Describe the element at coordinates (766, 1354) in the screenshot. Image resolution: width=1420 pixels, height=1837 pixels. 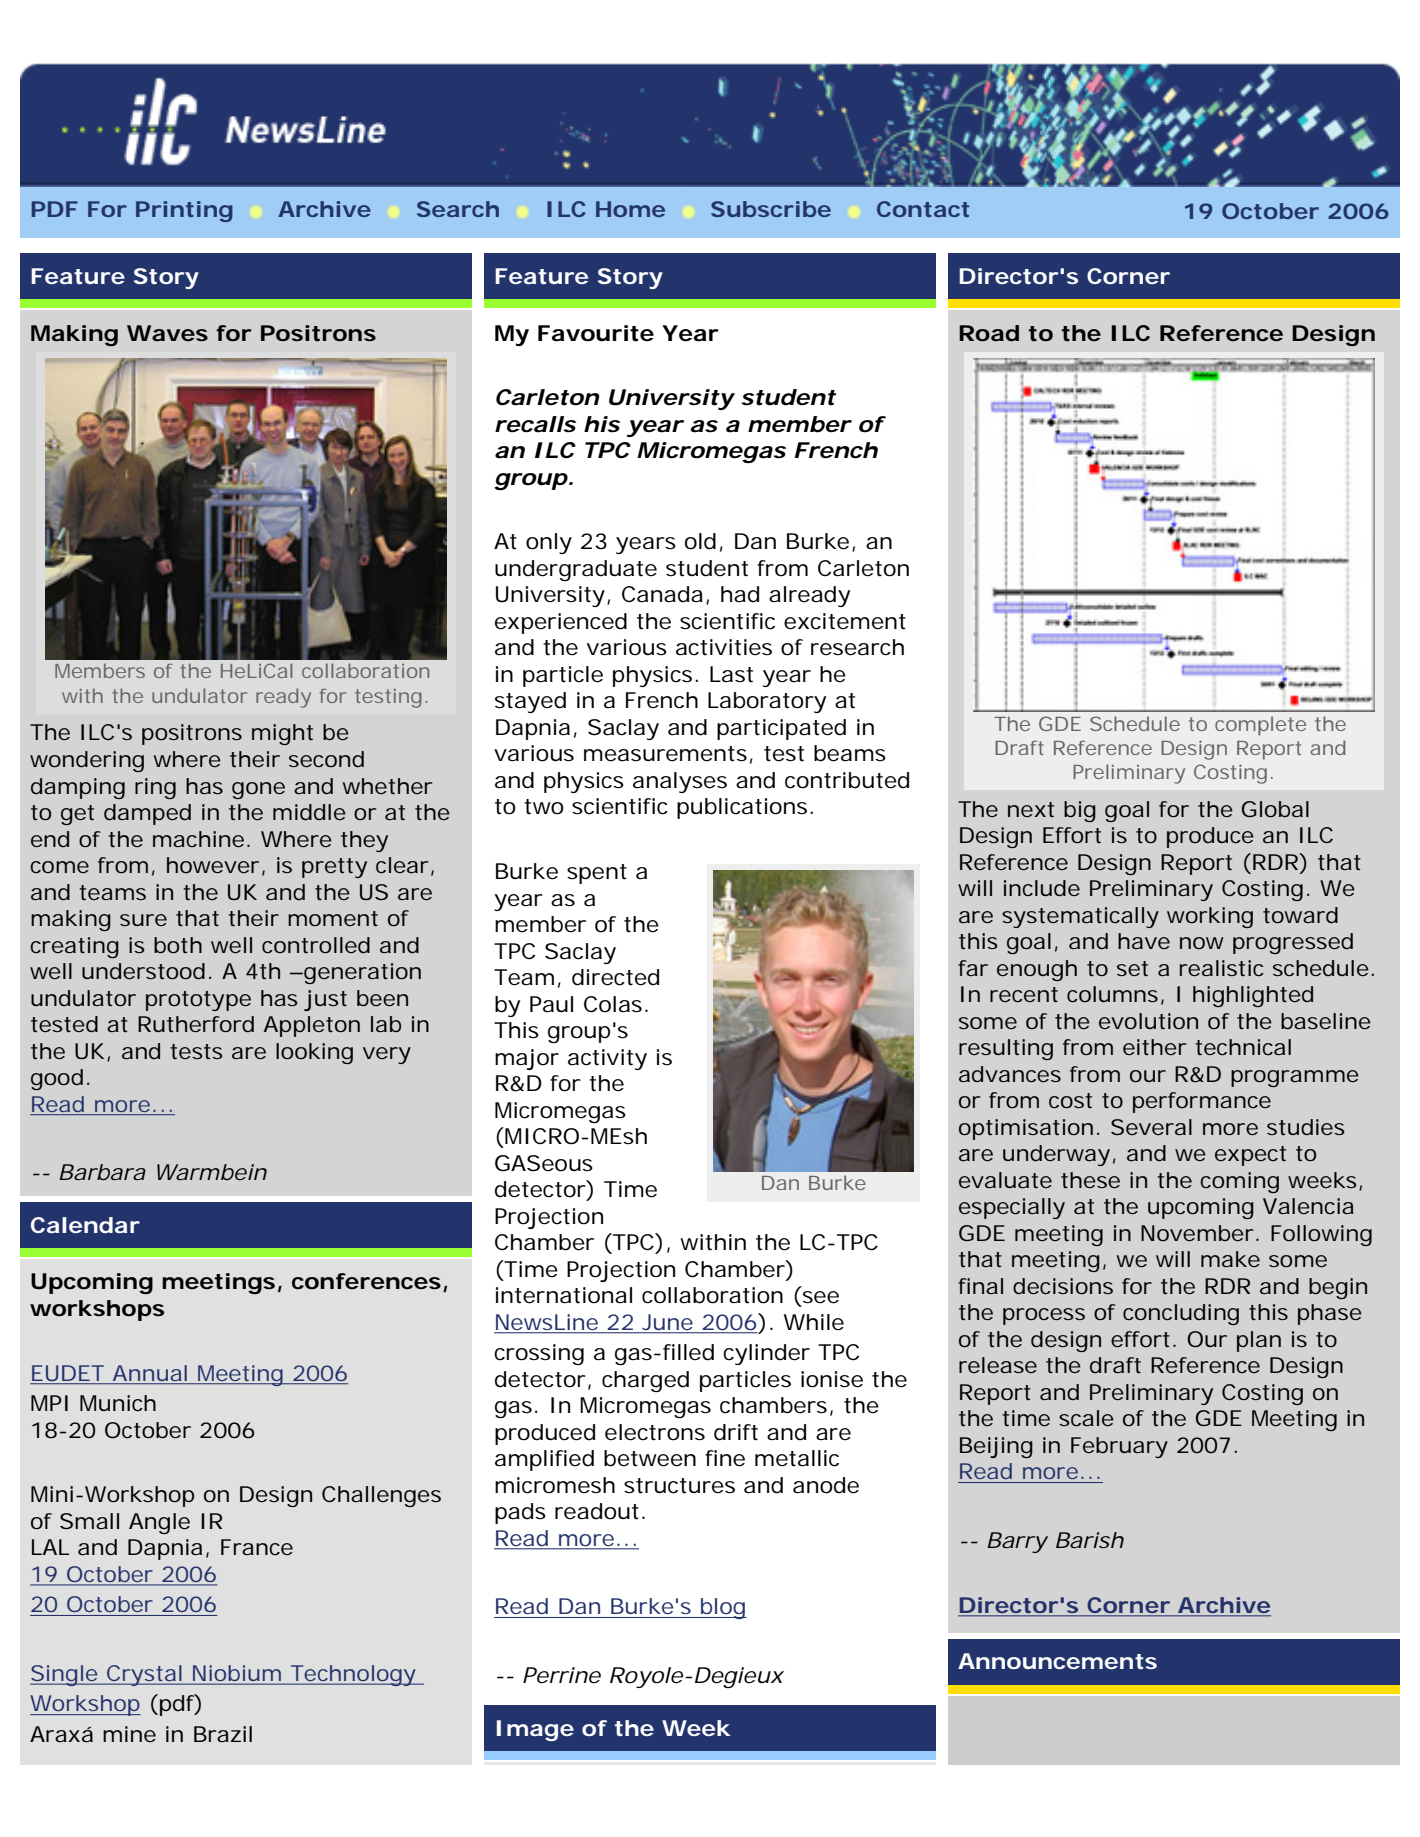
I see `cylinder` at that location.
